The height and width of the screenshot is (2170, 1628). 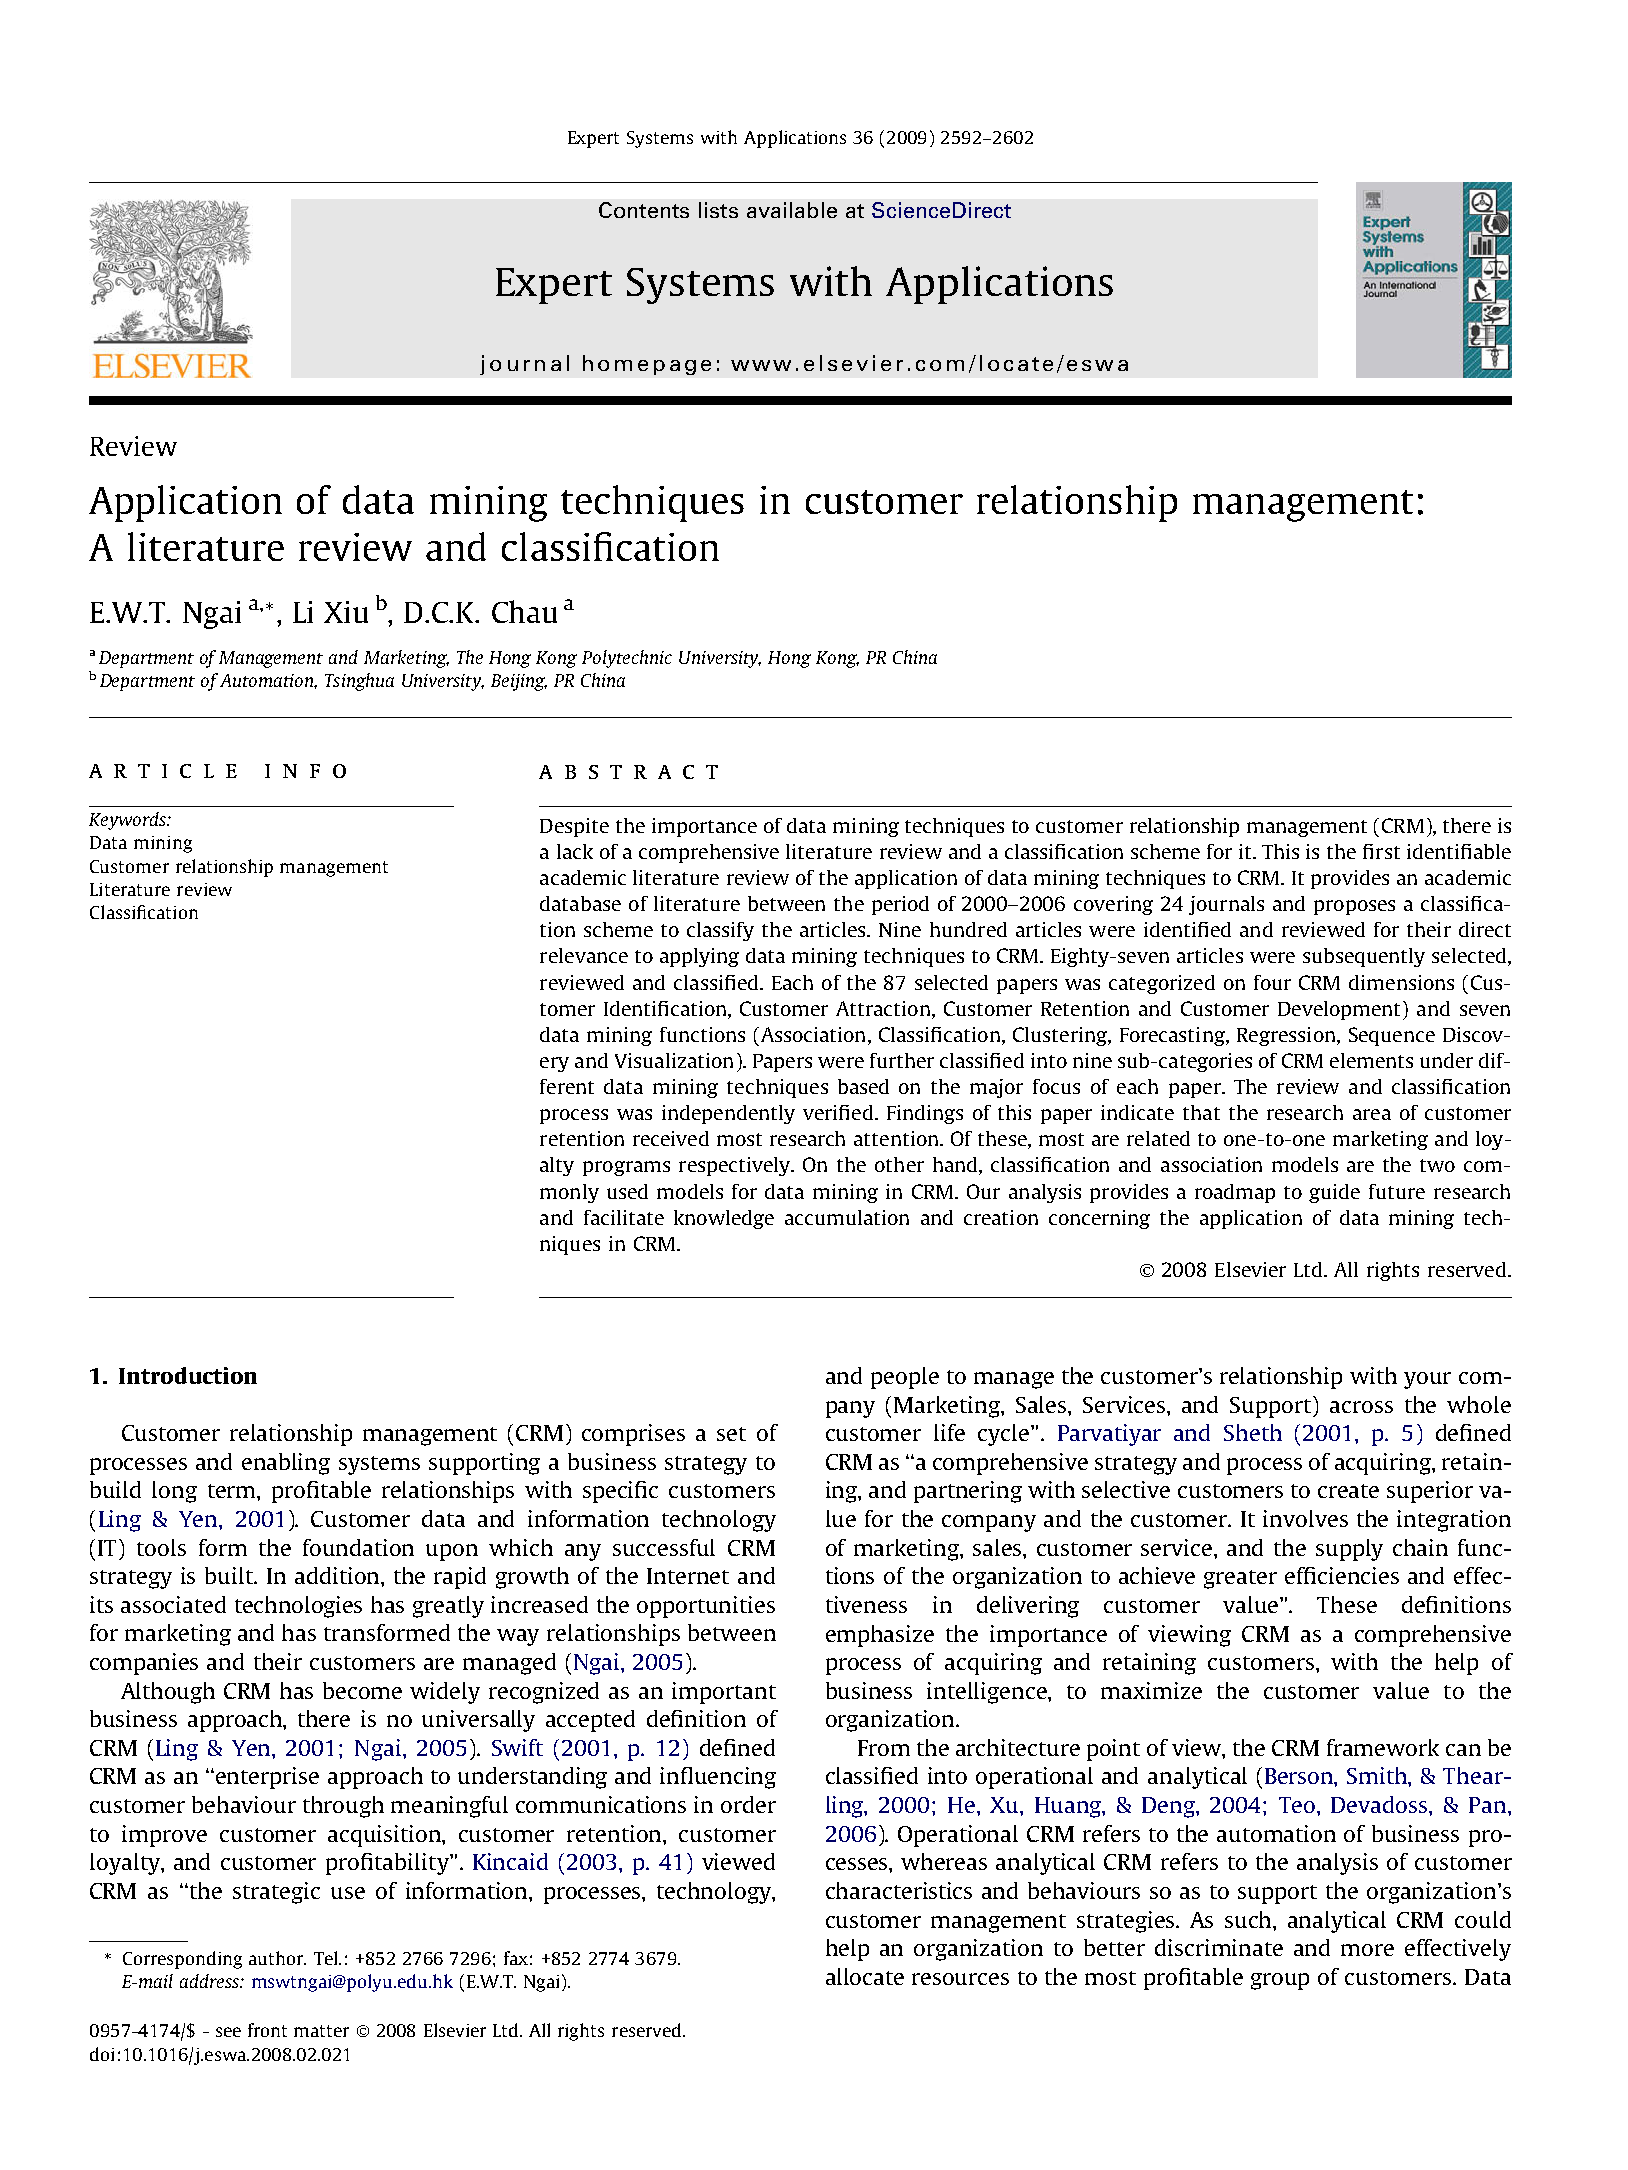 I want to click on author, so click(x=277, y=1958).
